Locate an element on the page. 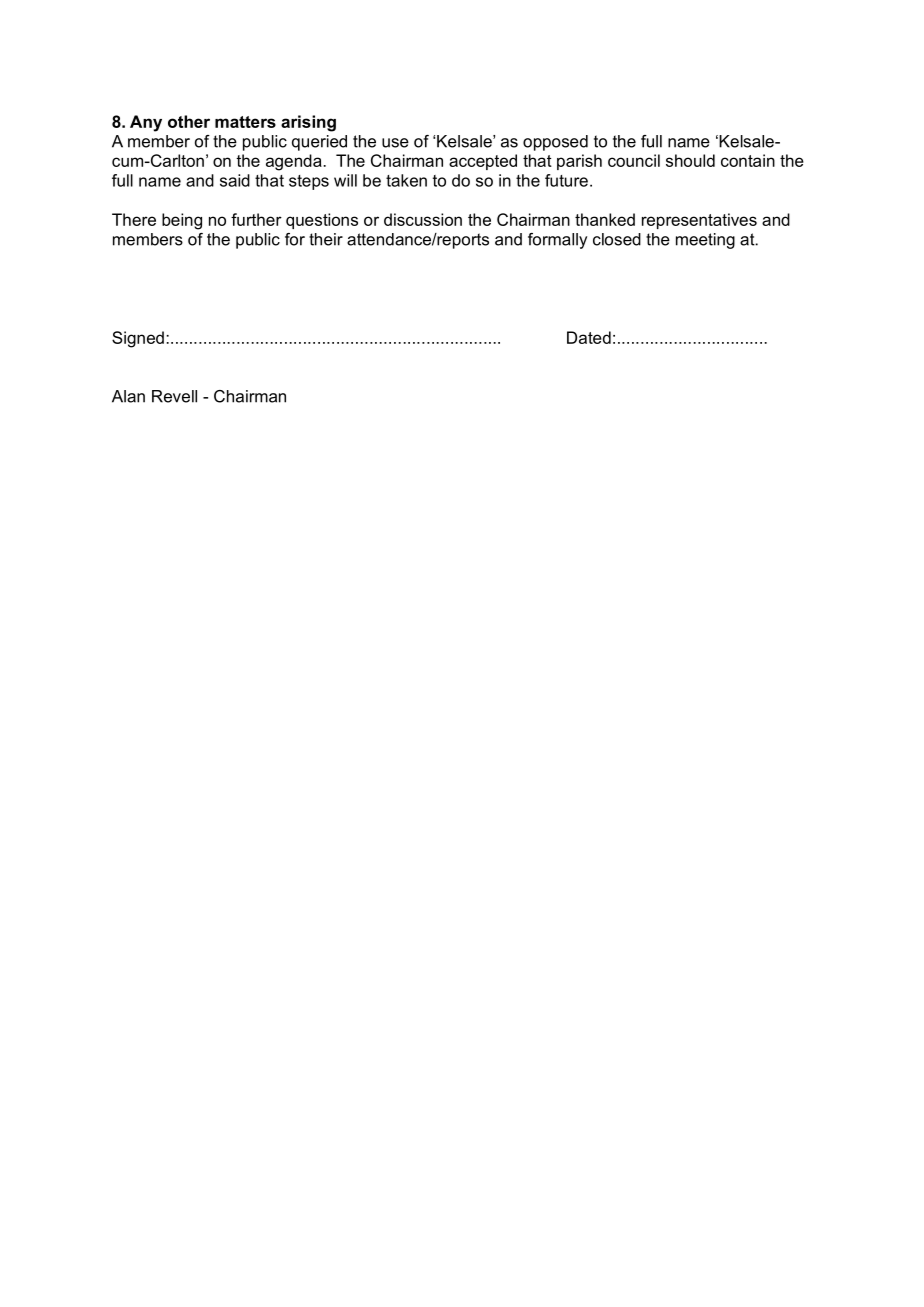  Alan is located at coordinates (128, 396).
